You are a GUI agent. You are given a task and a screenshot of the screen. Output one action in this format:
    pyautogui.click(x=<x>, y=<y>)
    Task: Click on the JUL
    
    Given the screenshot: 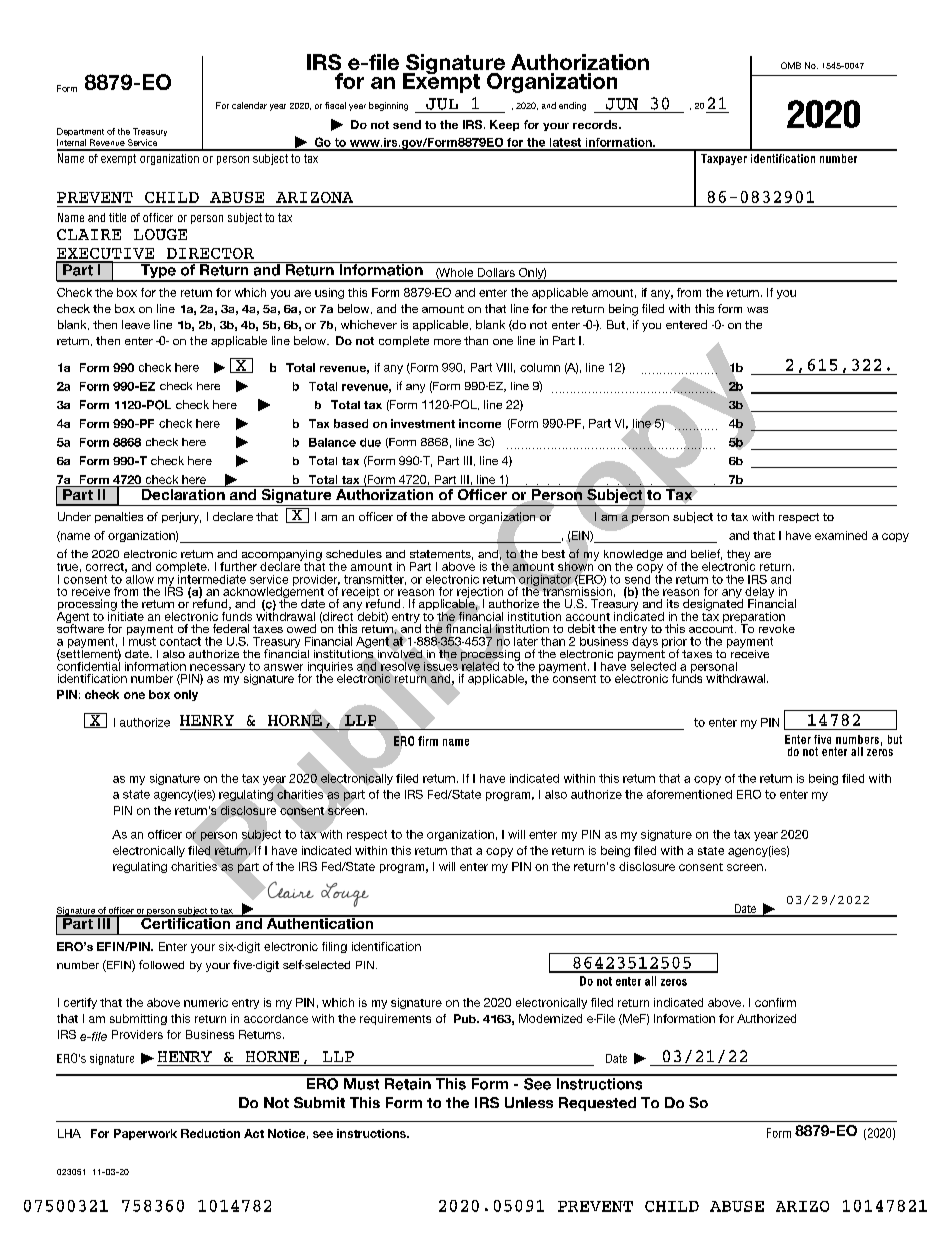 What is the action you would take?
    pyautogui.click(x=442, y=104)
